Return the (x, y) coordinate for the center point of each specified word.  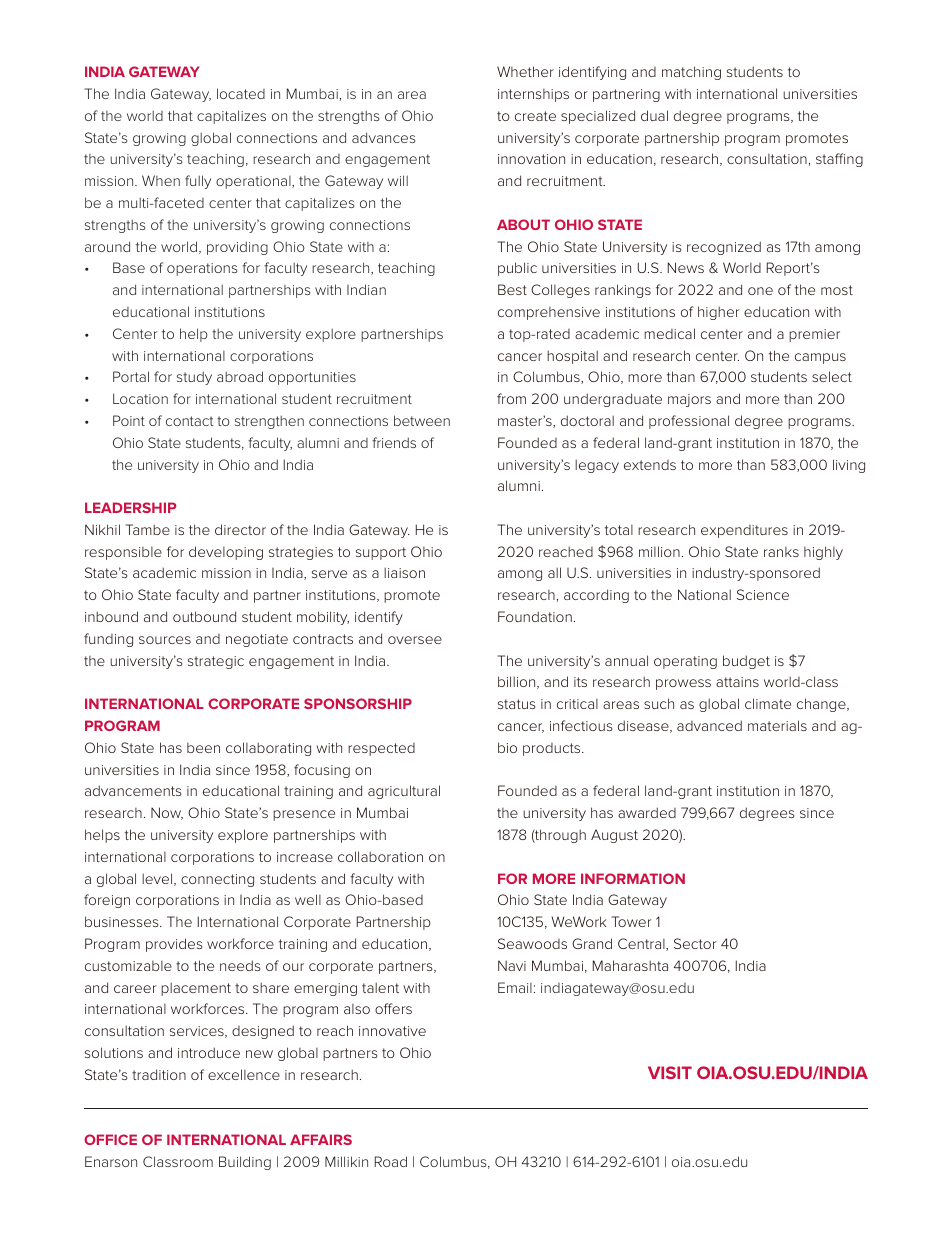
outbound (204, 616)
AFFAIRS (321, 1139)
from (511, 398)
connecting (217, 880)
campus (820, 358)
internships (533, 95)
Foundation (535, 616)
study (194, 378)
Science (763, 594)
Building (245, 1163)
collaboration (380, 856)
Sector (695, 943)
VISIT (670, 1072)
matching (691, 73)
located (241, 93)
